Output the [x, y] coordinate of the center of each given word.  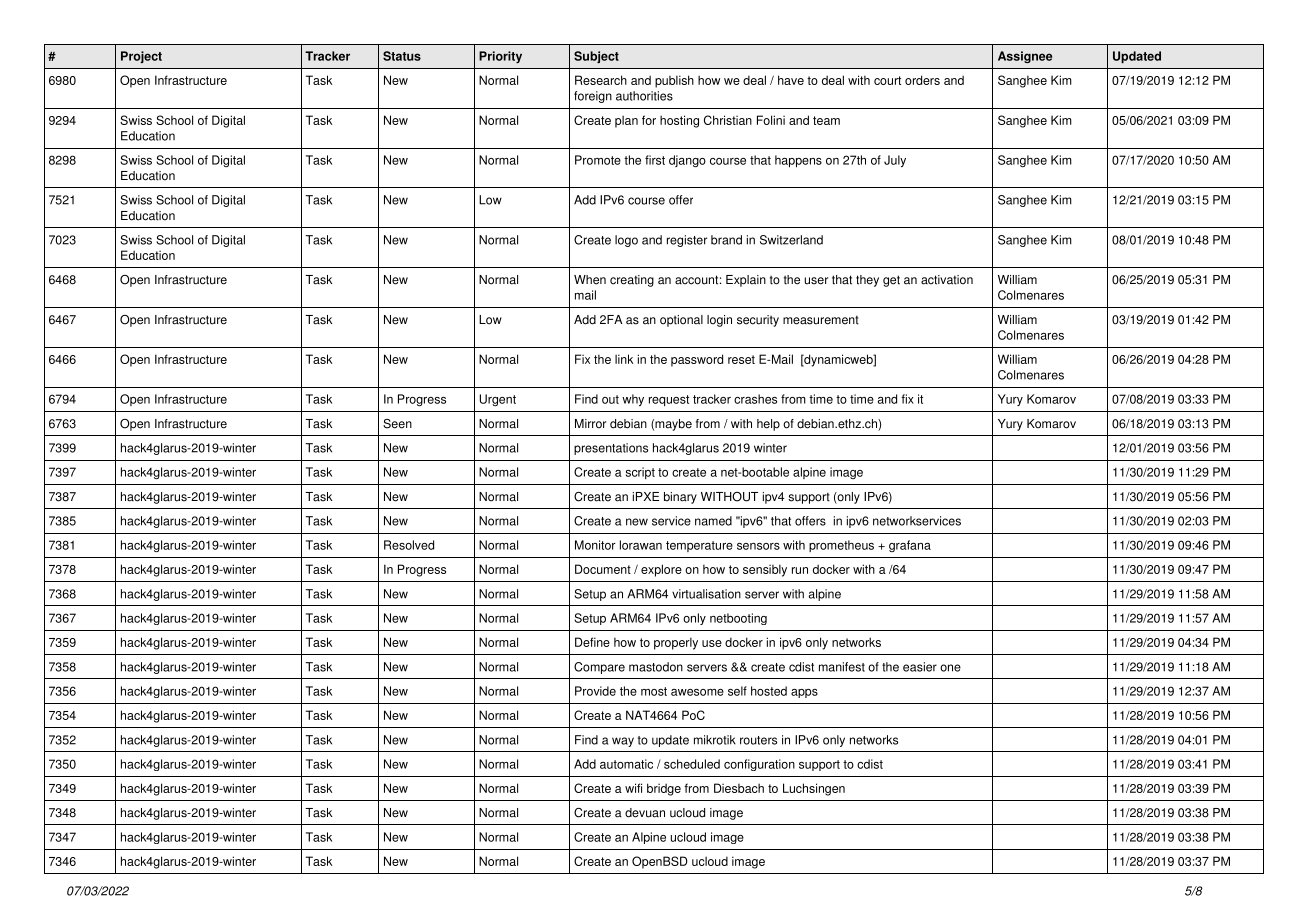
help [768, 425]
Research [601, 80]
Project [141, 57]
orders [922, 80]
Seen [397, 424]
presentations [611, 449]
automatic [626, 764]
